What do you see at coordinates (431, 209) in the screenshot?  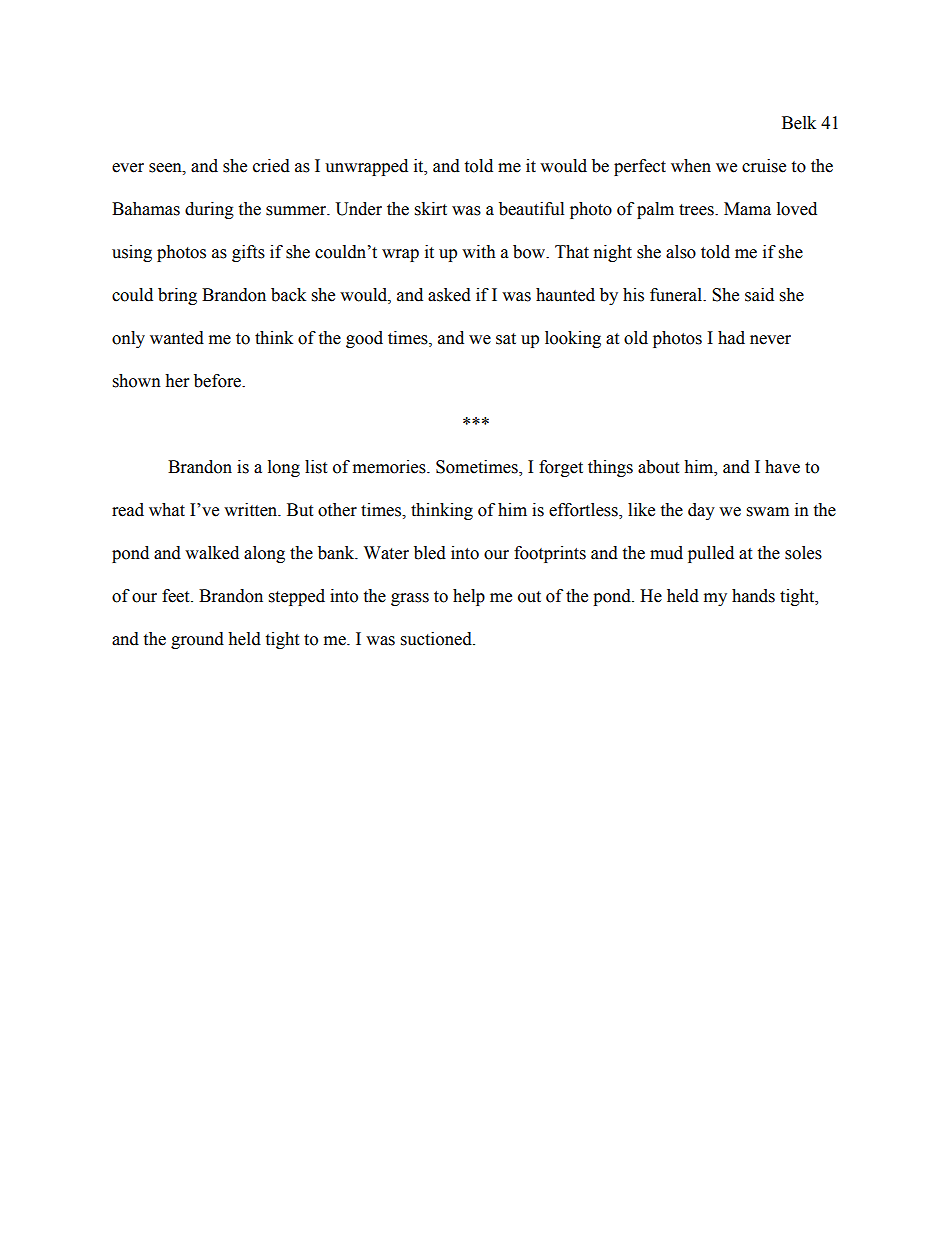 I see `skirt` at bounding box center [431, 209].
